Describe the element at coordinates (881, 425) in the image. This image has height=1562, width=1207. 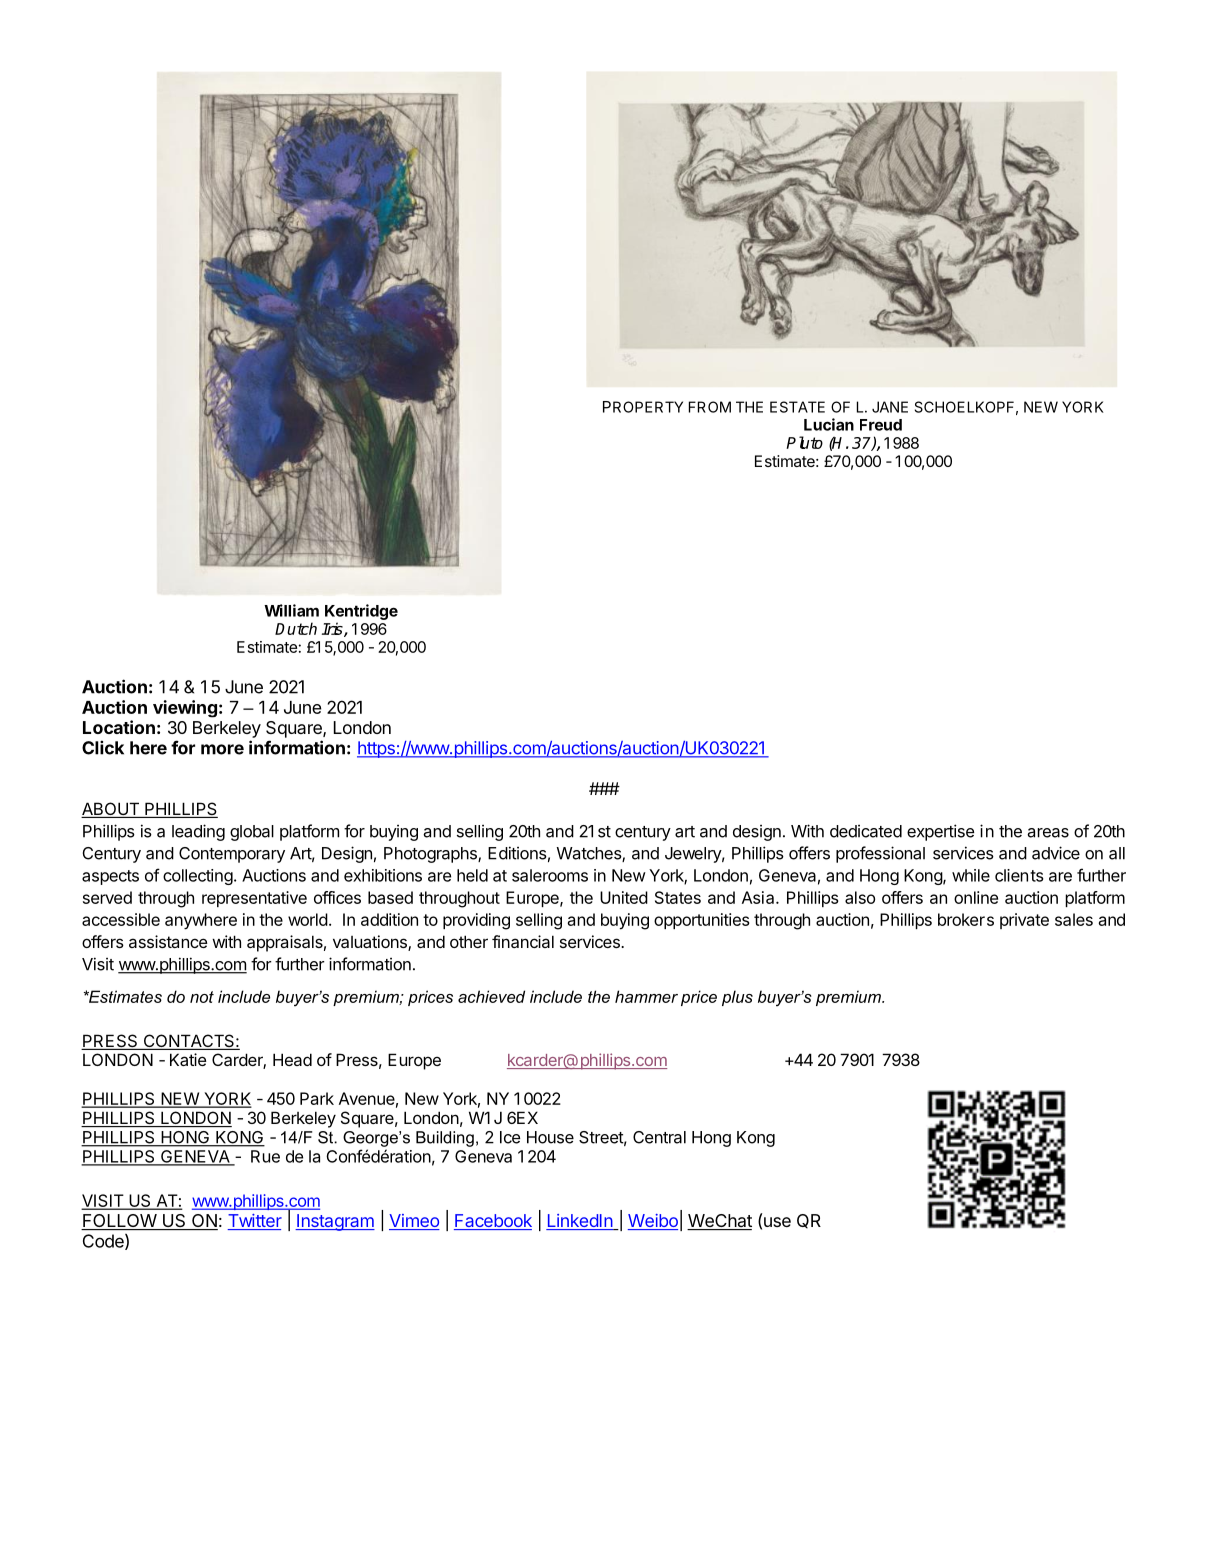
I see `Freud` at that location.
